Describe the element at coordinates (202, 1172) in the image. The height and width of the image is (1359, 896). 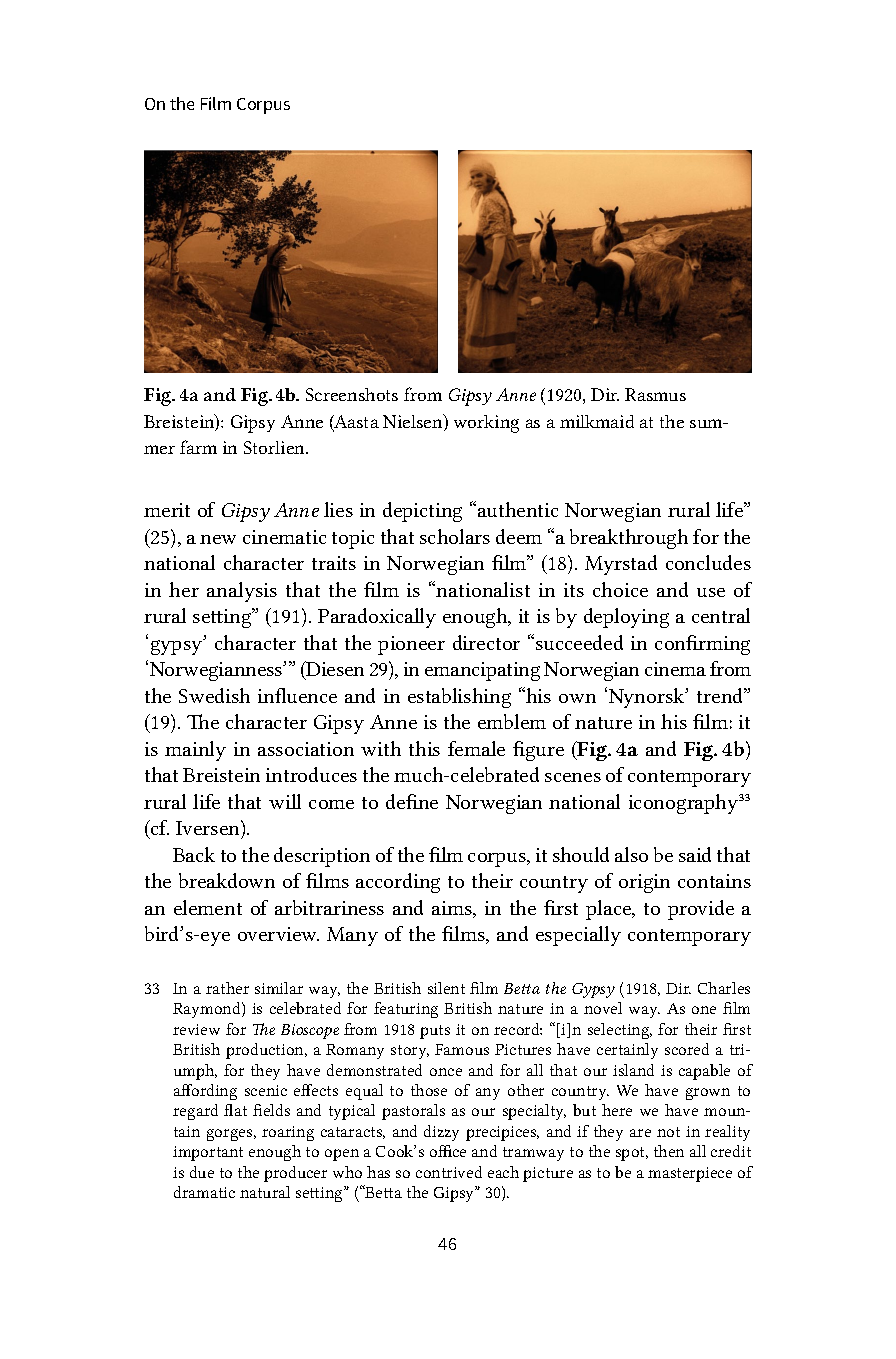
I see `due` at that location.
